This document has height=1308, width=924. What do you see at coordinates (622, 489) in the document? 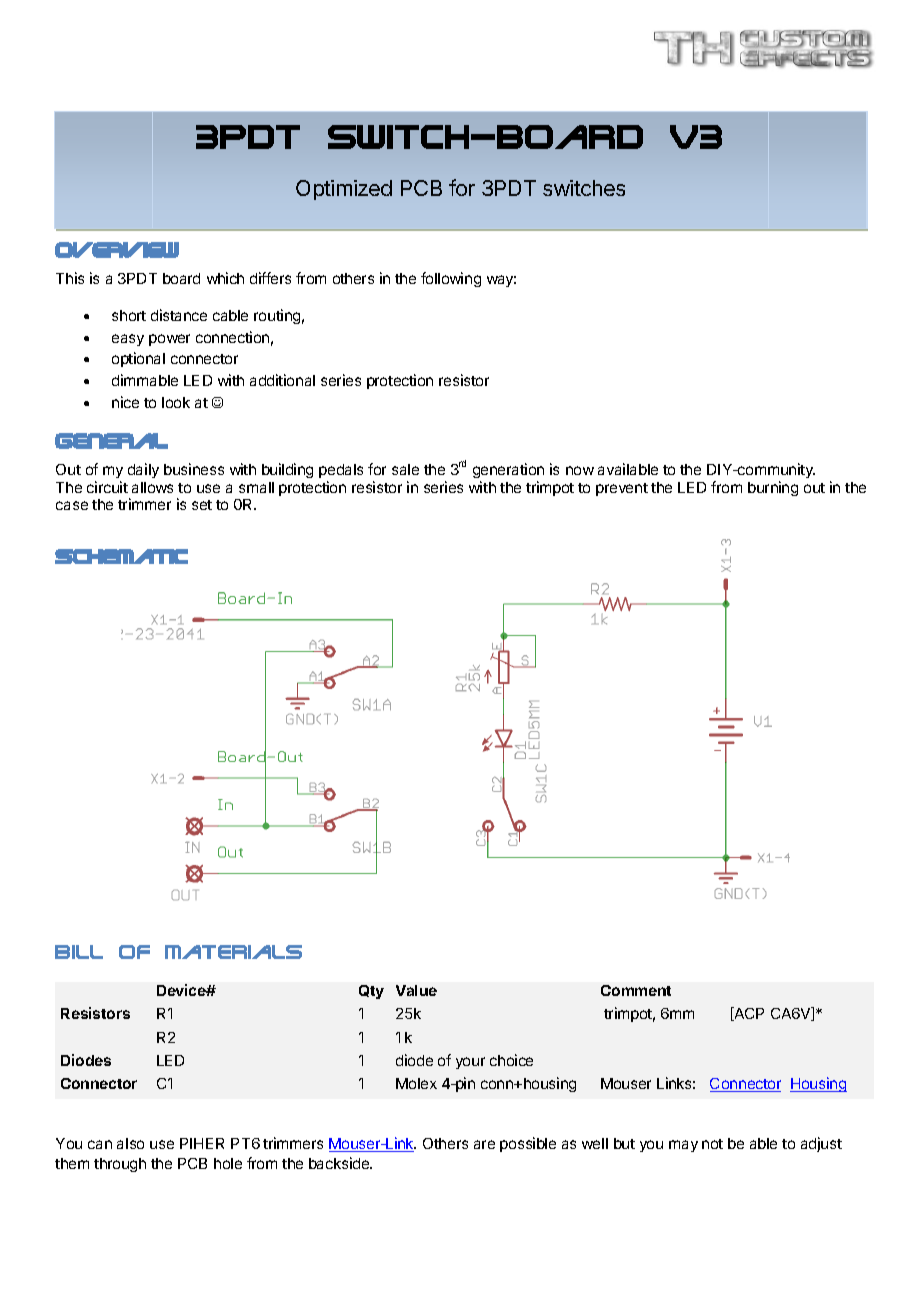
I see `prevent` at bounding box center [622, 489].
